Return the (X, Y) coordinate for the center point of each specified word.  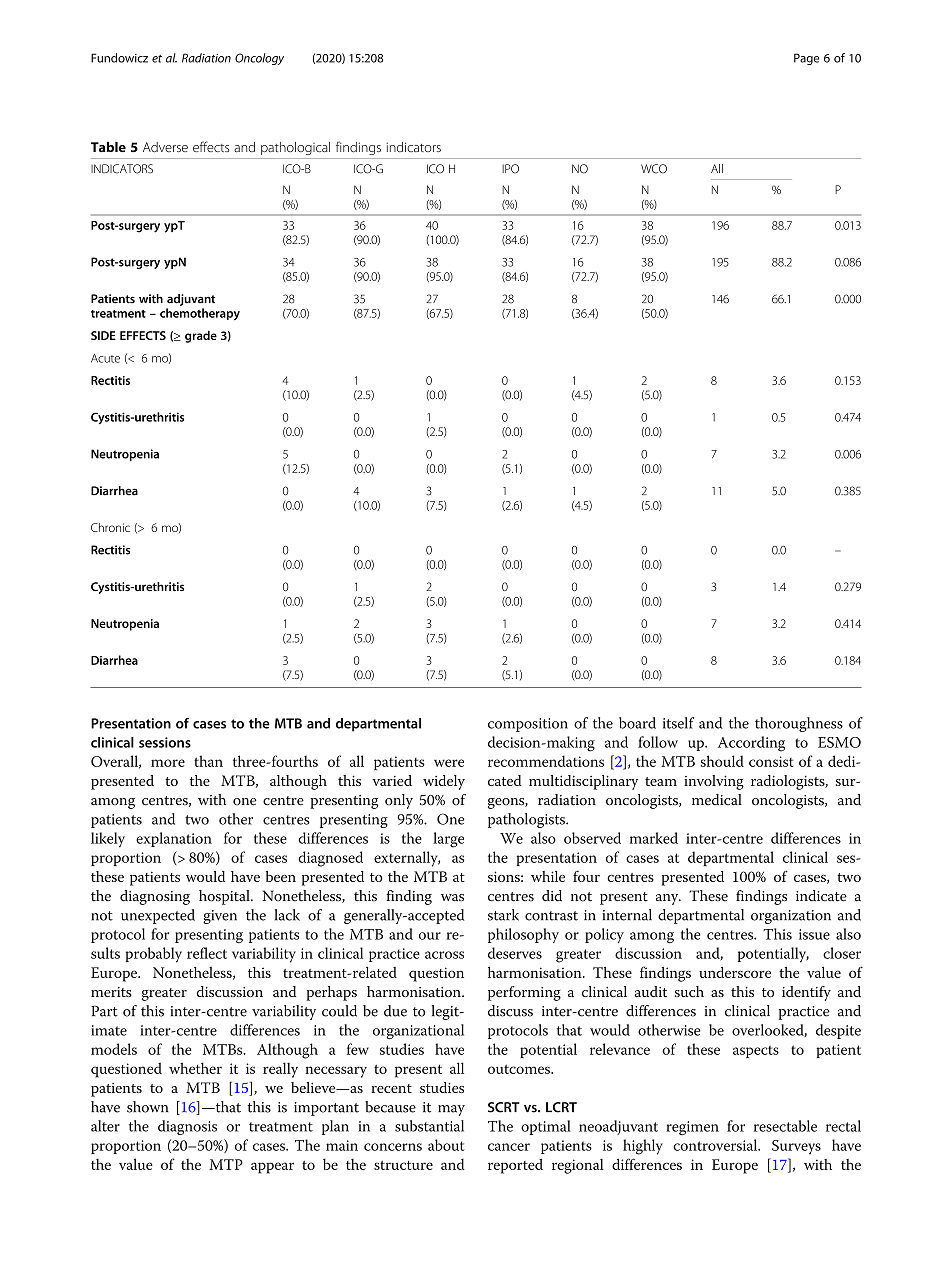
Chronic (110, 527)
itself (678, 723)
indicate (821, 896)
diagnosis (187, 1127)
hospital (225, 897)
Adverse (165, 147)
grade (201, 337)
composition (528, 725)
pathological (295, 148)
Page (806, 59)
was (452, 898)
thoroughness (799, 724)
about (446, 1145)
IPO (510, 169)
